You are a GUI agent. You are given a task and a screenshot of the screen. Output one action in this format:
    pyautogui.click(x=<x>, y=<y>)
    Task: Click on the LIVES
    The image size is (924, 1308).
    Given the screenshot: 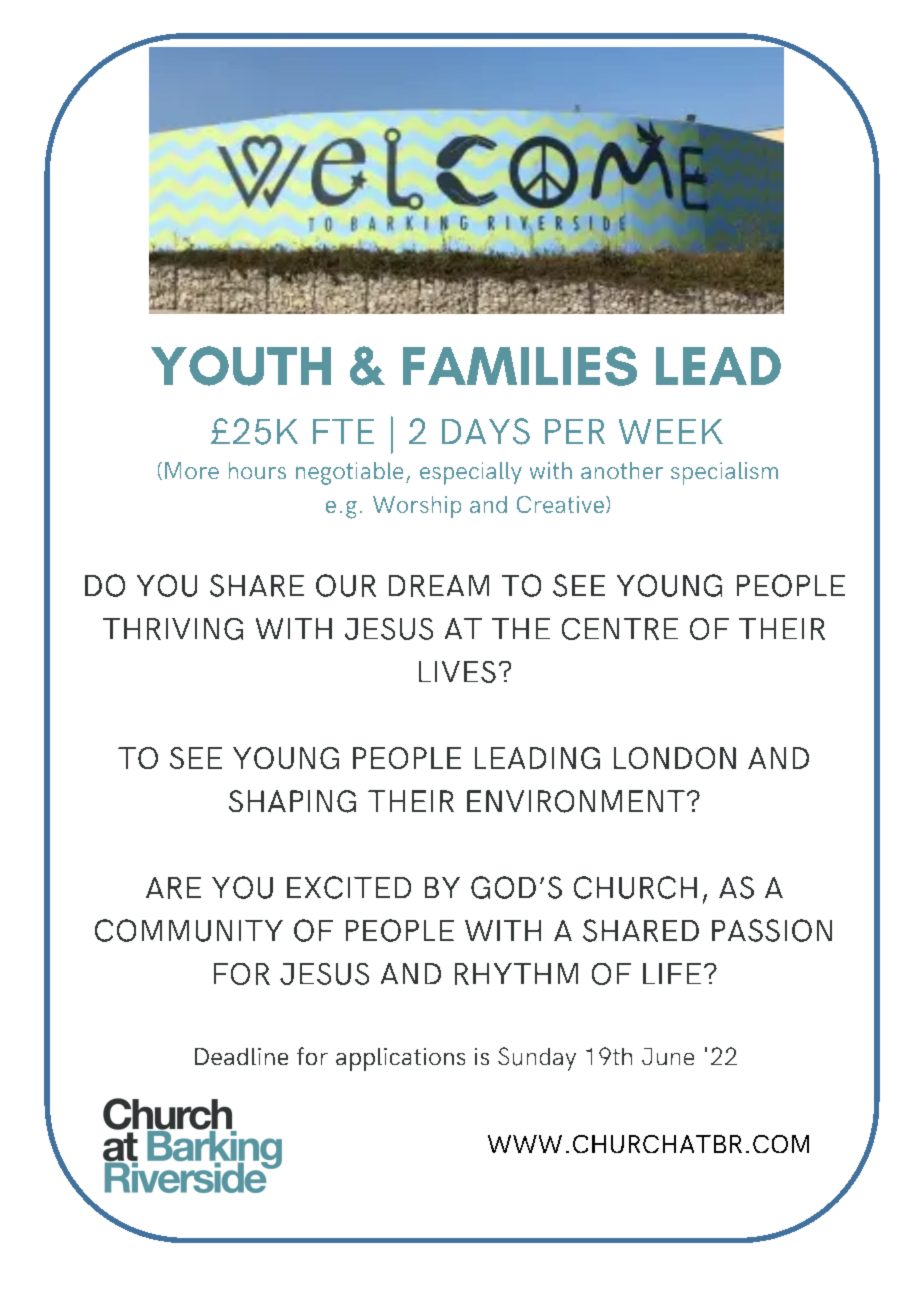 What is the action you would take?
    pyautogui.click(x=457, y=672)
